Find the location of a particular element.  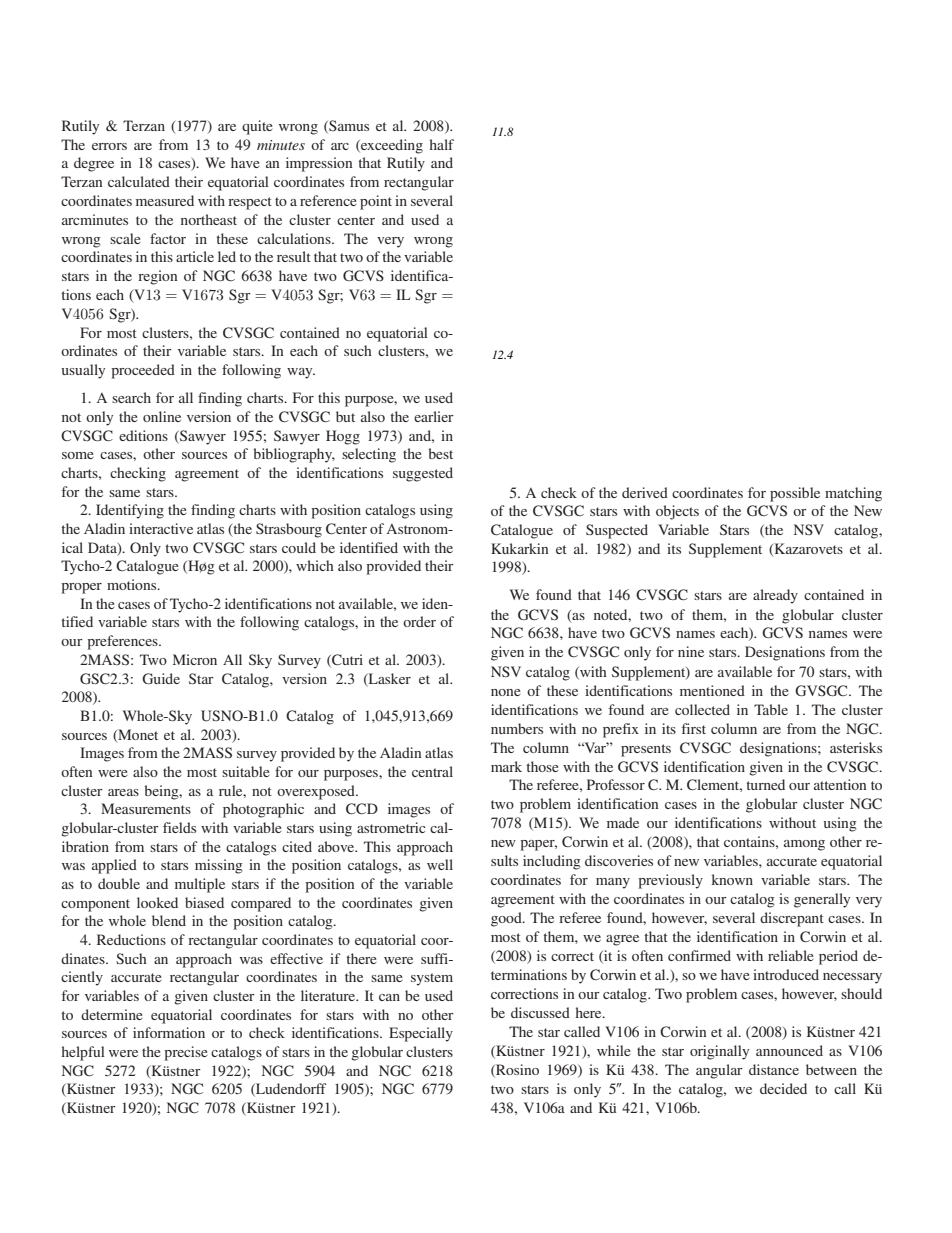

calculated is located at coordinates (139, 181).
